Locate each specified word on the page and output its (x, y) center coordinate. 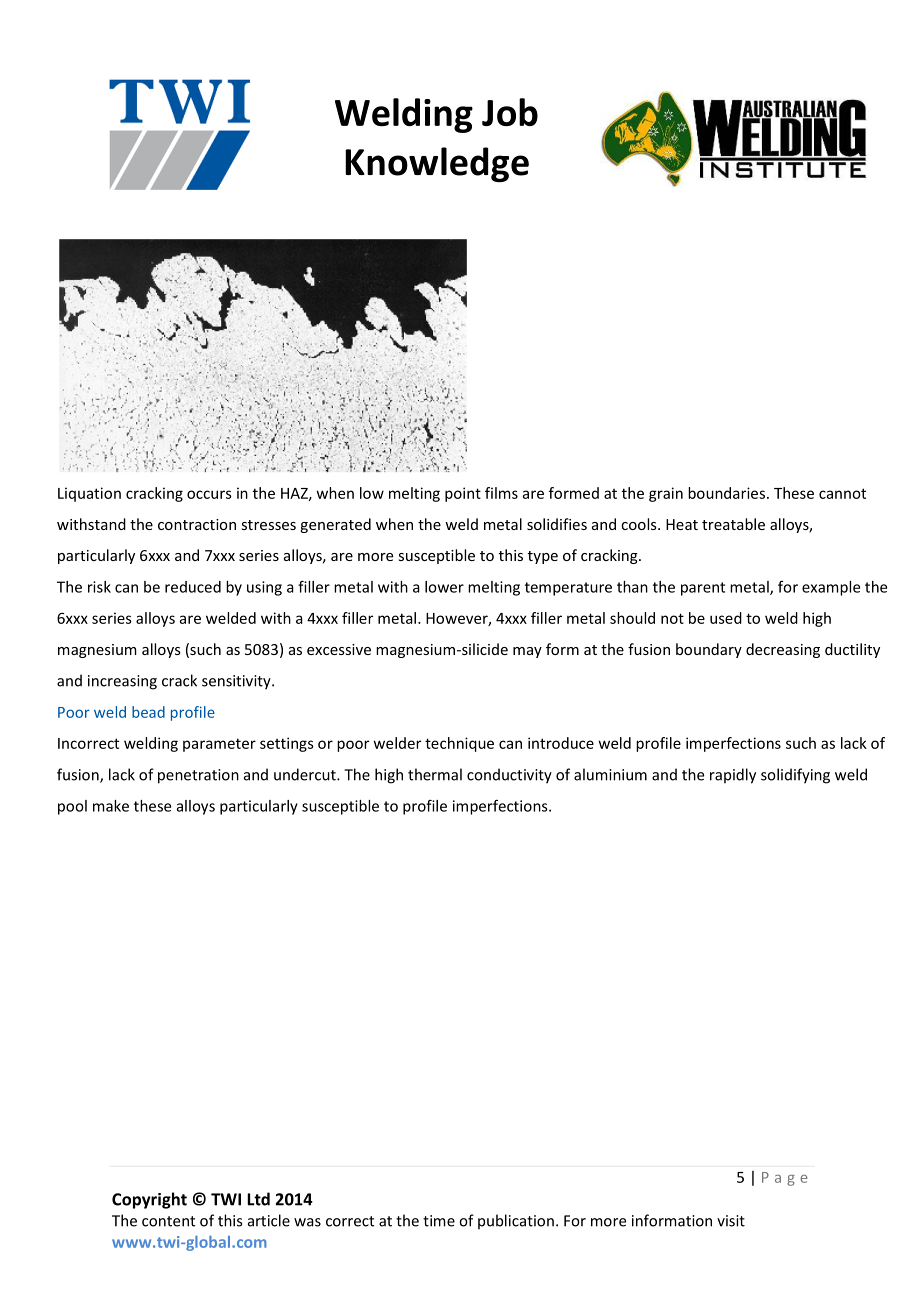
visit (731, 1221)
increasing (122, 682)
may (527, 652)
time (439, 1221)
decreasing (783, 650)
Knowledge (437, 164)
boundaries (726, 493)
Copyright (149, 1200)
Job (510, 112)
